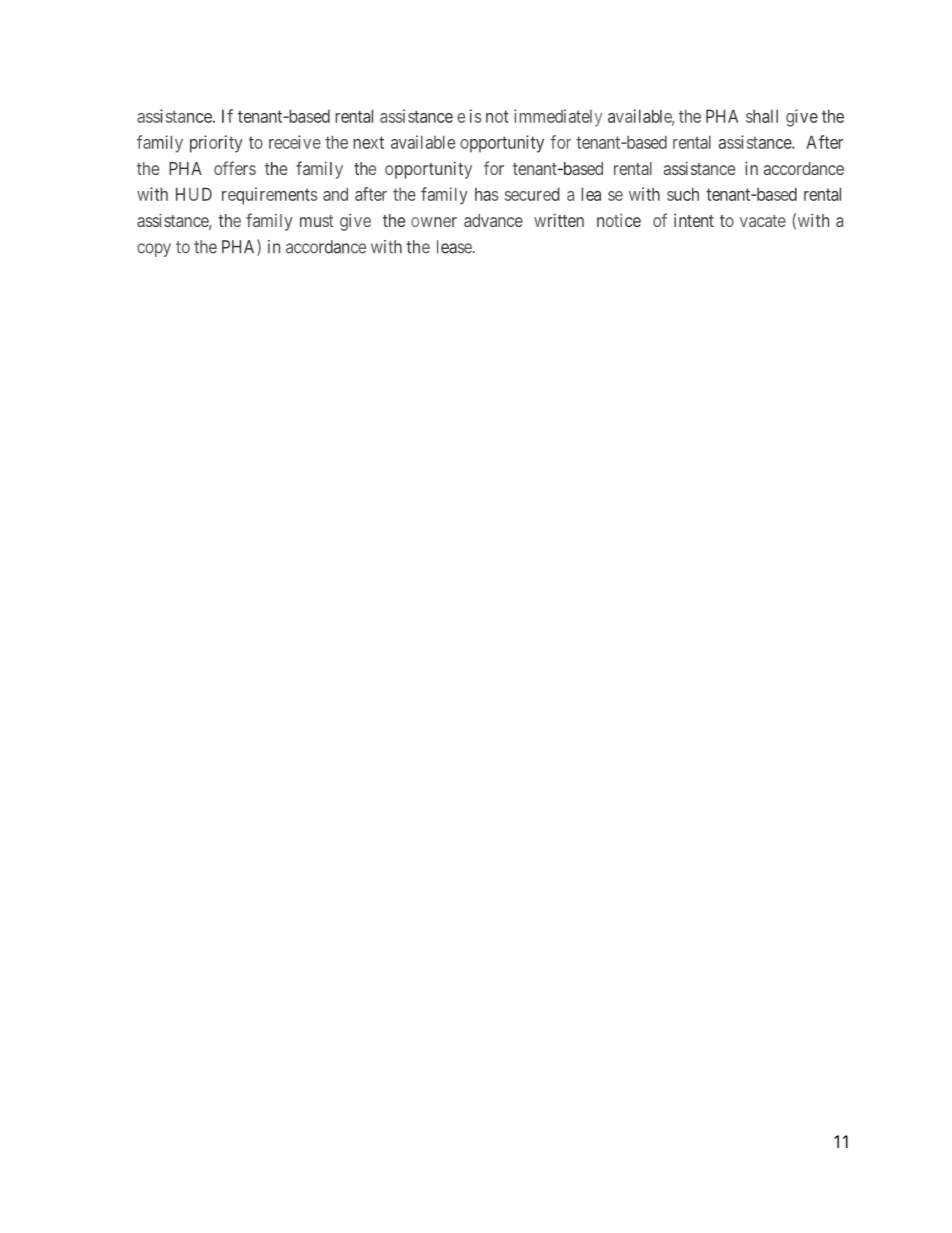 The image size is (952, 1233). Describe the element at coordinates (194, 194) in the screenshot. I see `HUD` at that location.
